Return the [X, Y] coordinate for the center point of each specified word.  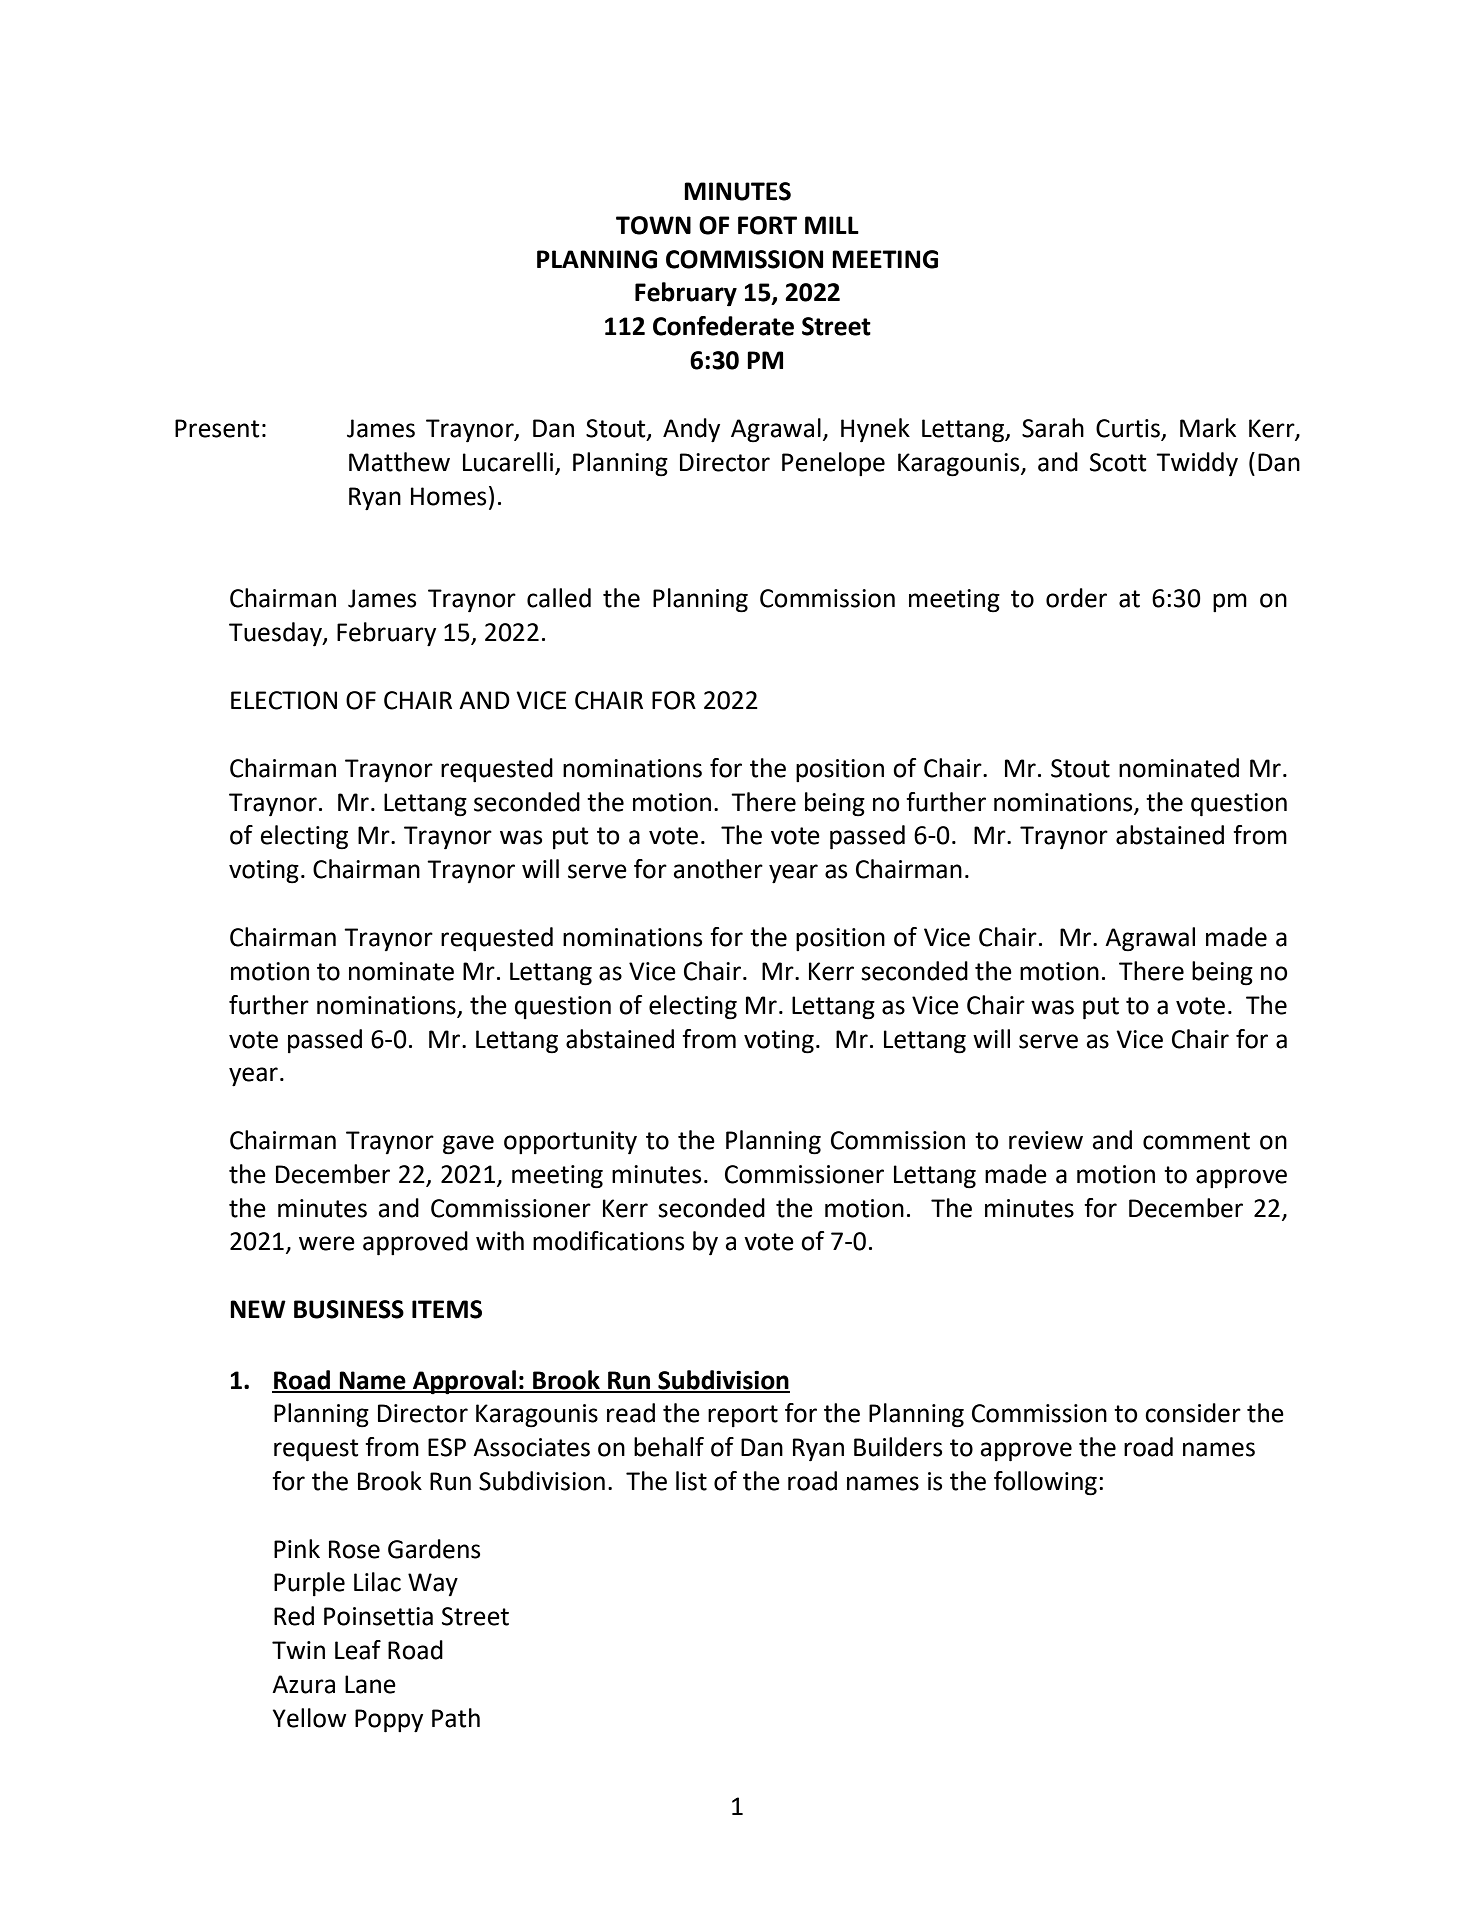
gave [468, 1145]
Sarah [1053, 428]
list [691, 1481]
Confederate [723, 326]
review [1046, 1140]
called [559, 598]
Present [217, 428]
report [743, 1416]
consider [1193, 1413]
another [718, 869]
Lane [370, 1684]
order [1076, 598]
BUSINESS [349, 1309]
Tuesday [276, 634]
